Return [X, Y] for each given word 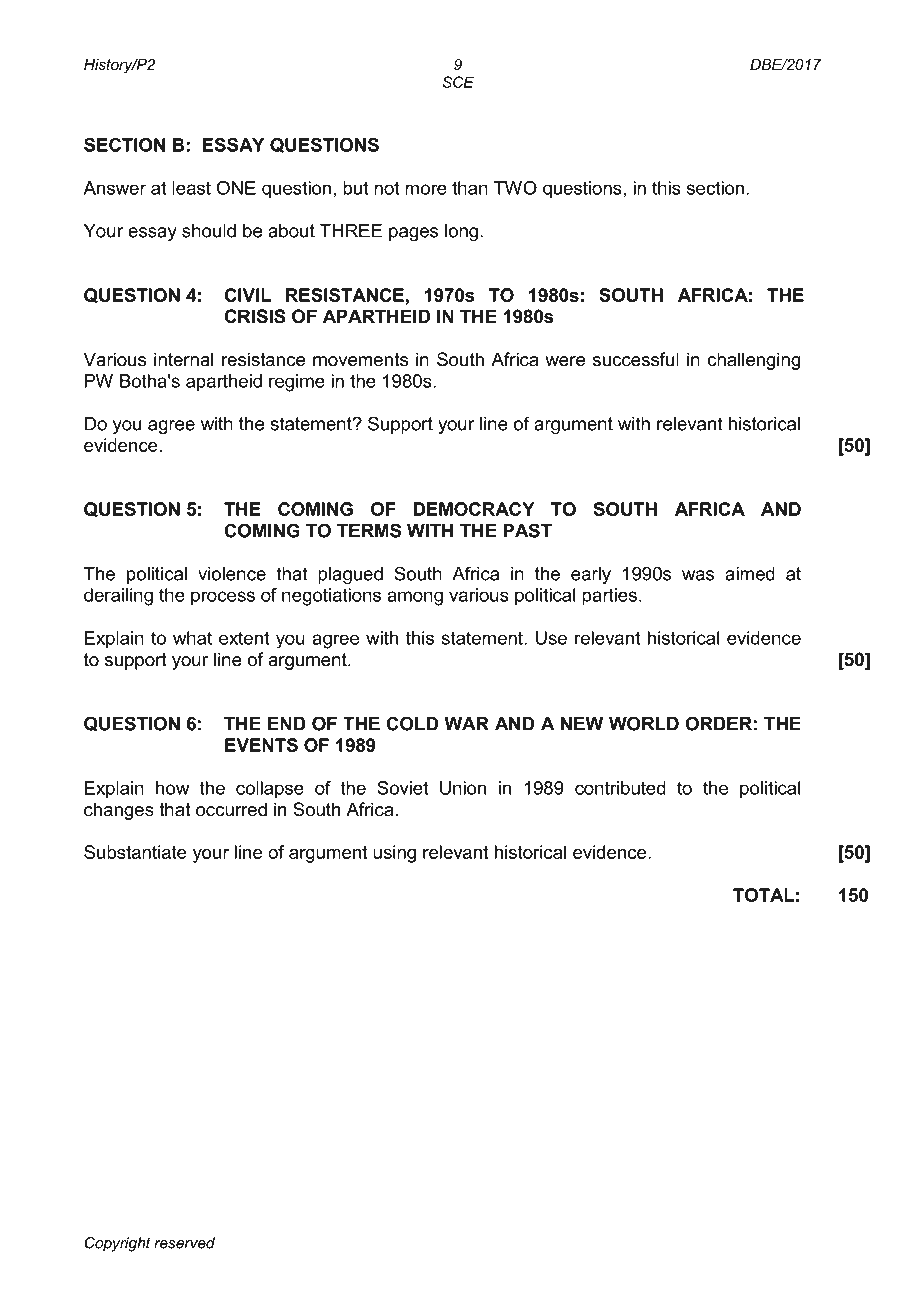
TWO [515, 188]
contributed [620, 788]
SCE [458, 82]
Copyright [118, 1244]
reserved [184, 1243]
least [191, 188]
